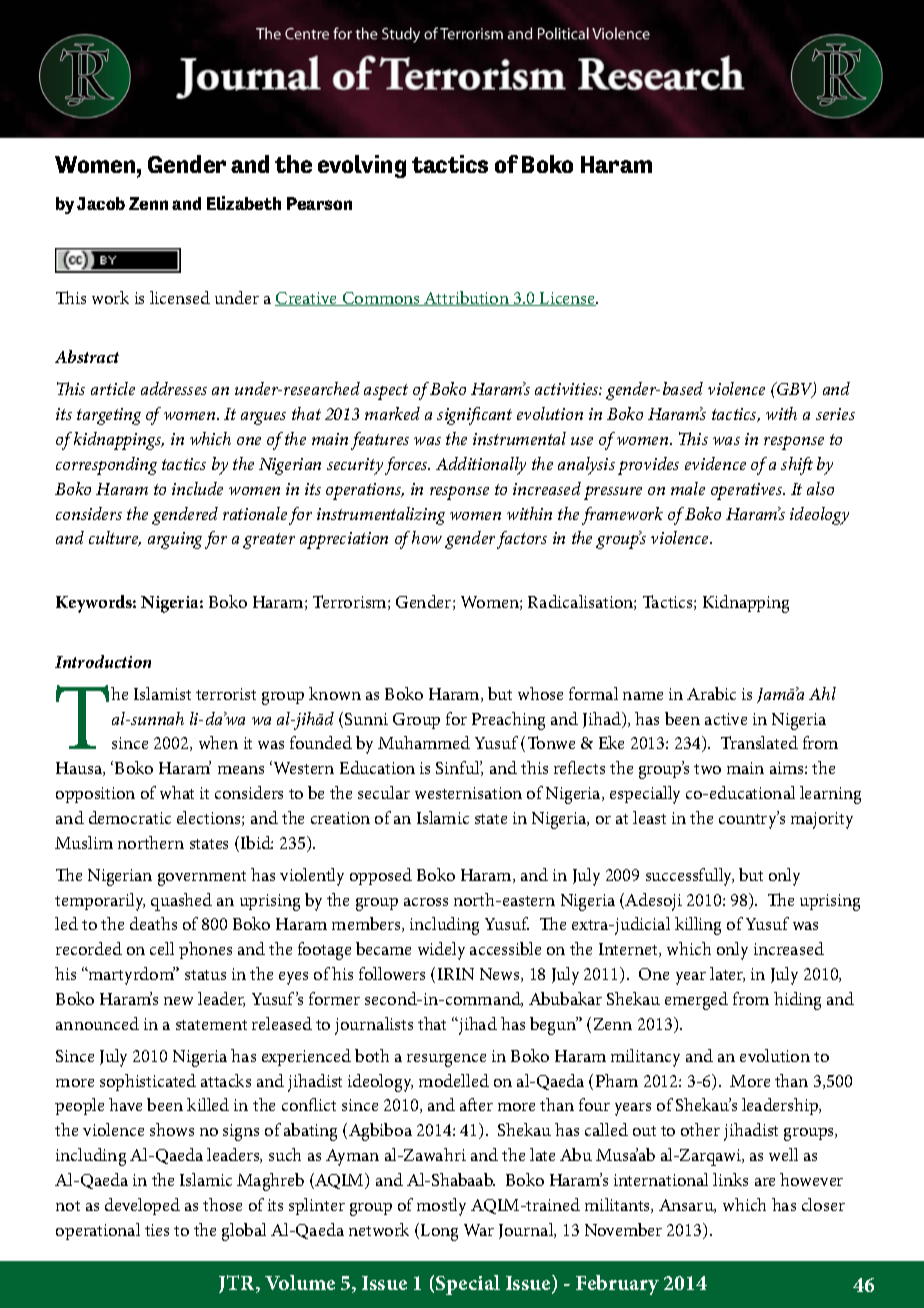 The height and width of the screenshot is (1308, 924). What do you see at coordinates (467, 298) in the screenshot?
I see `Attribution` at bounding box center [467, 298].
